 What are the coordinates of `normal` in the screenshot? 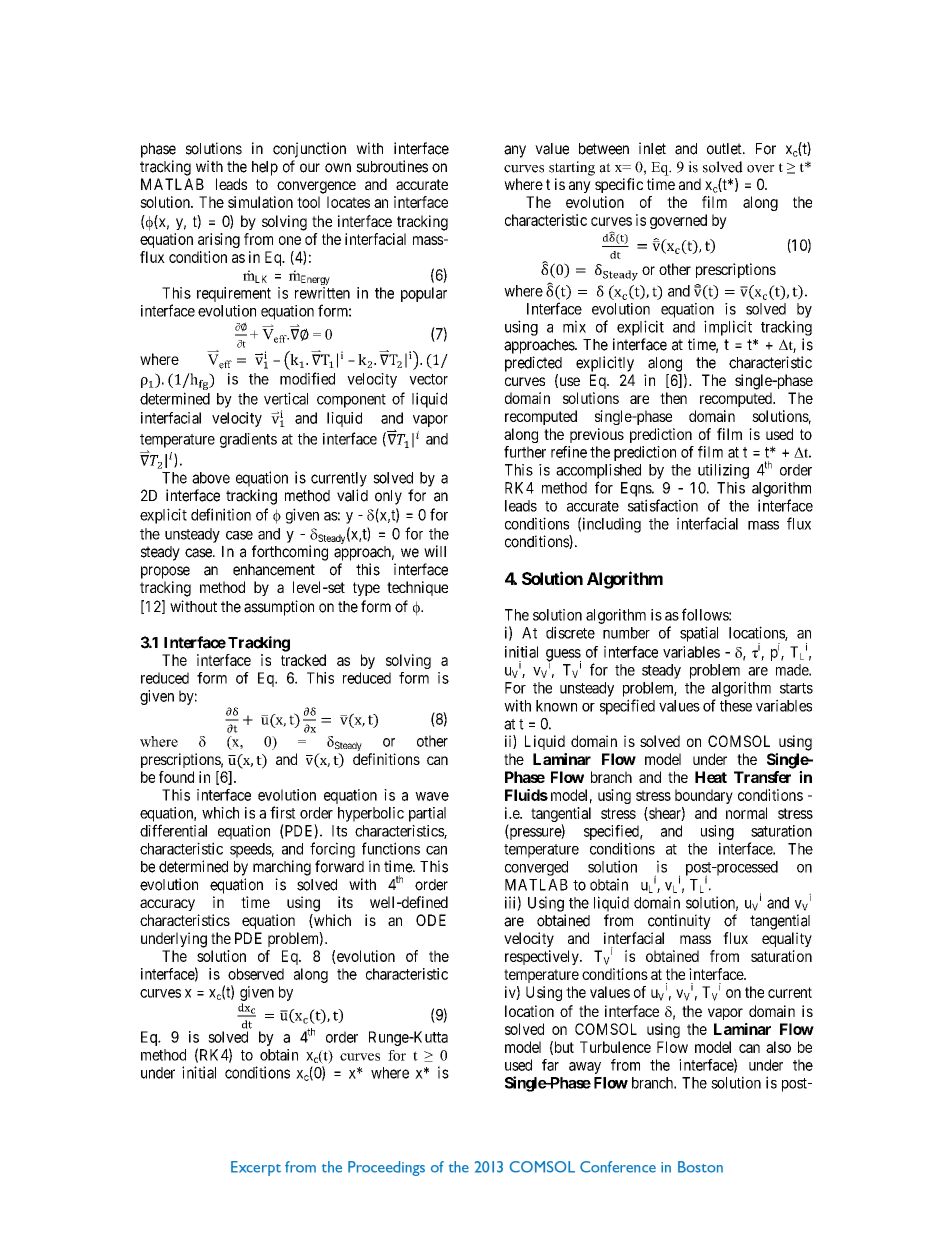 It's located at (746, 813).
